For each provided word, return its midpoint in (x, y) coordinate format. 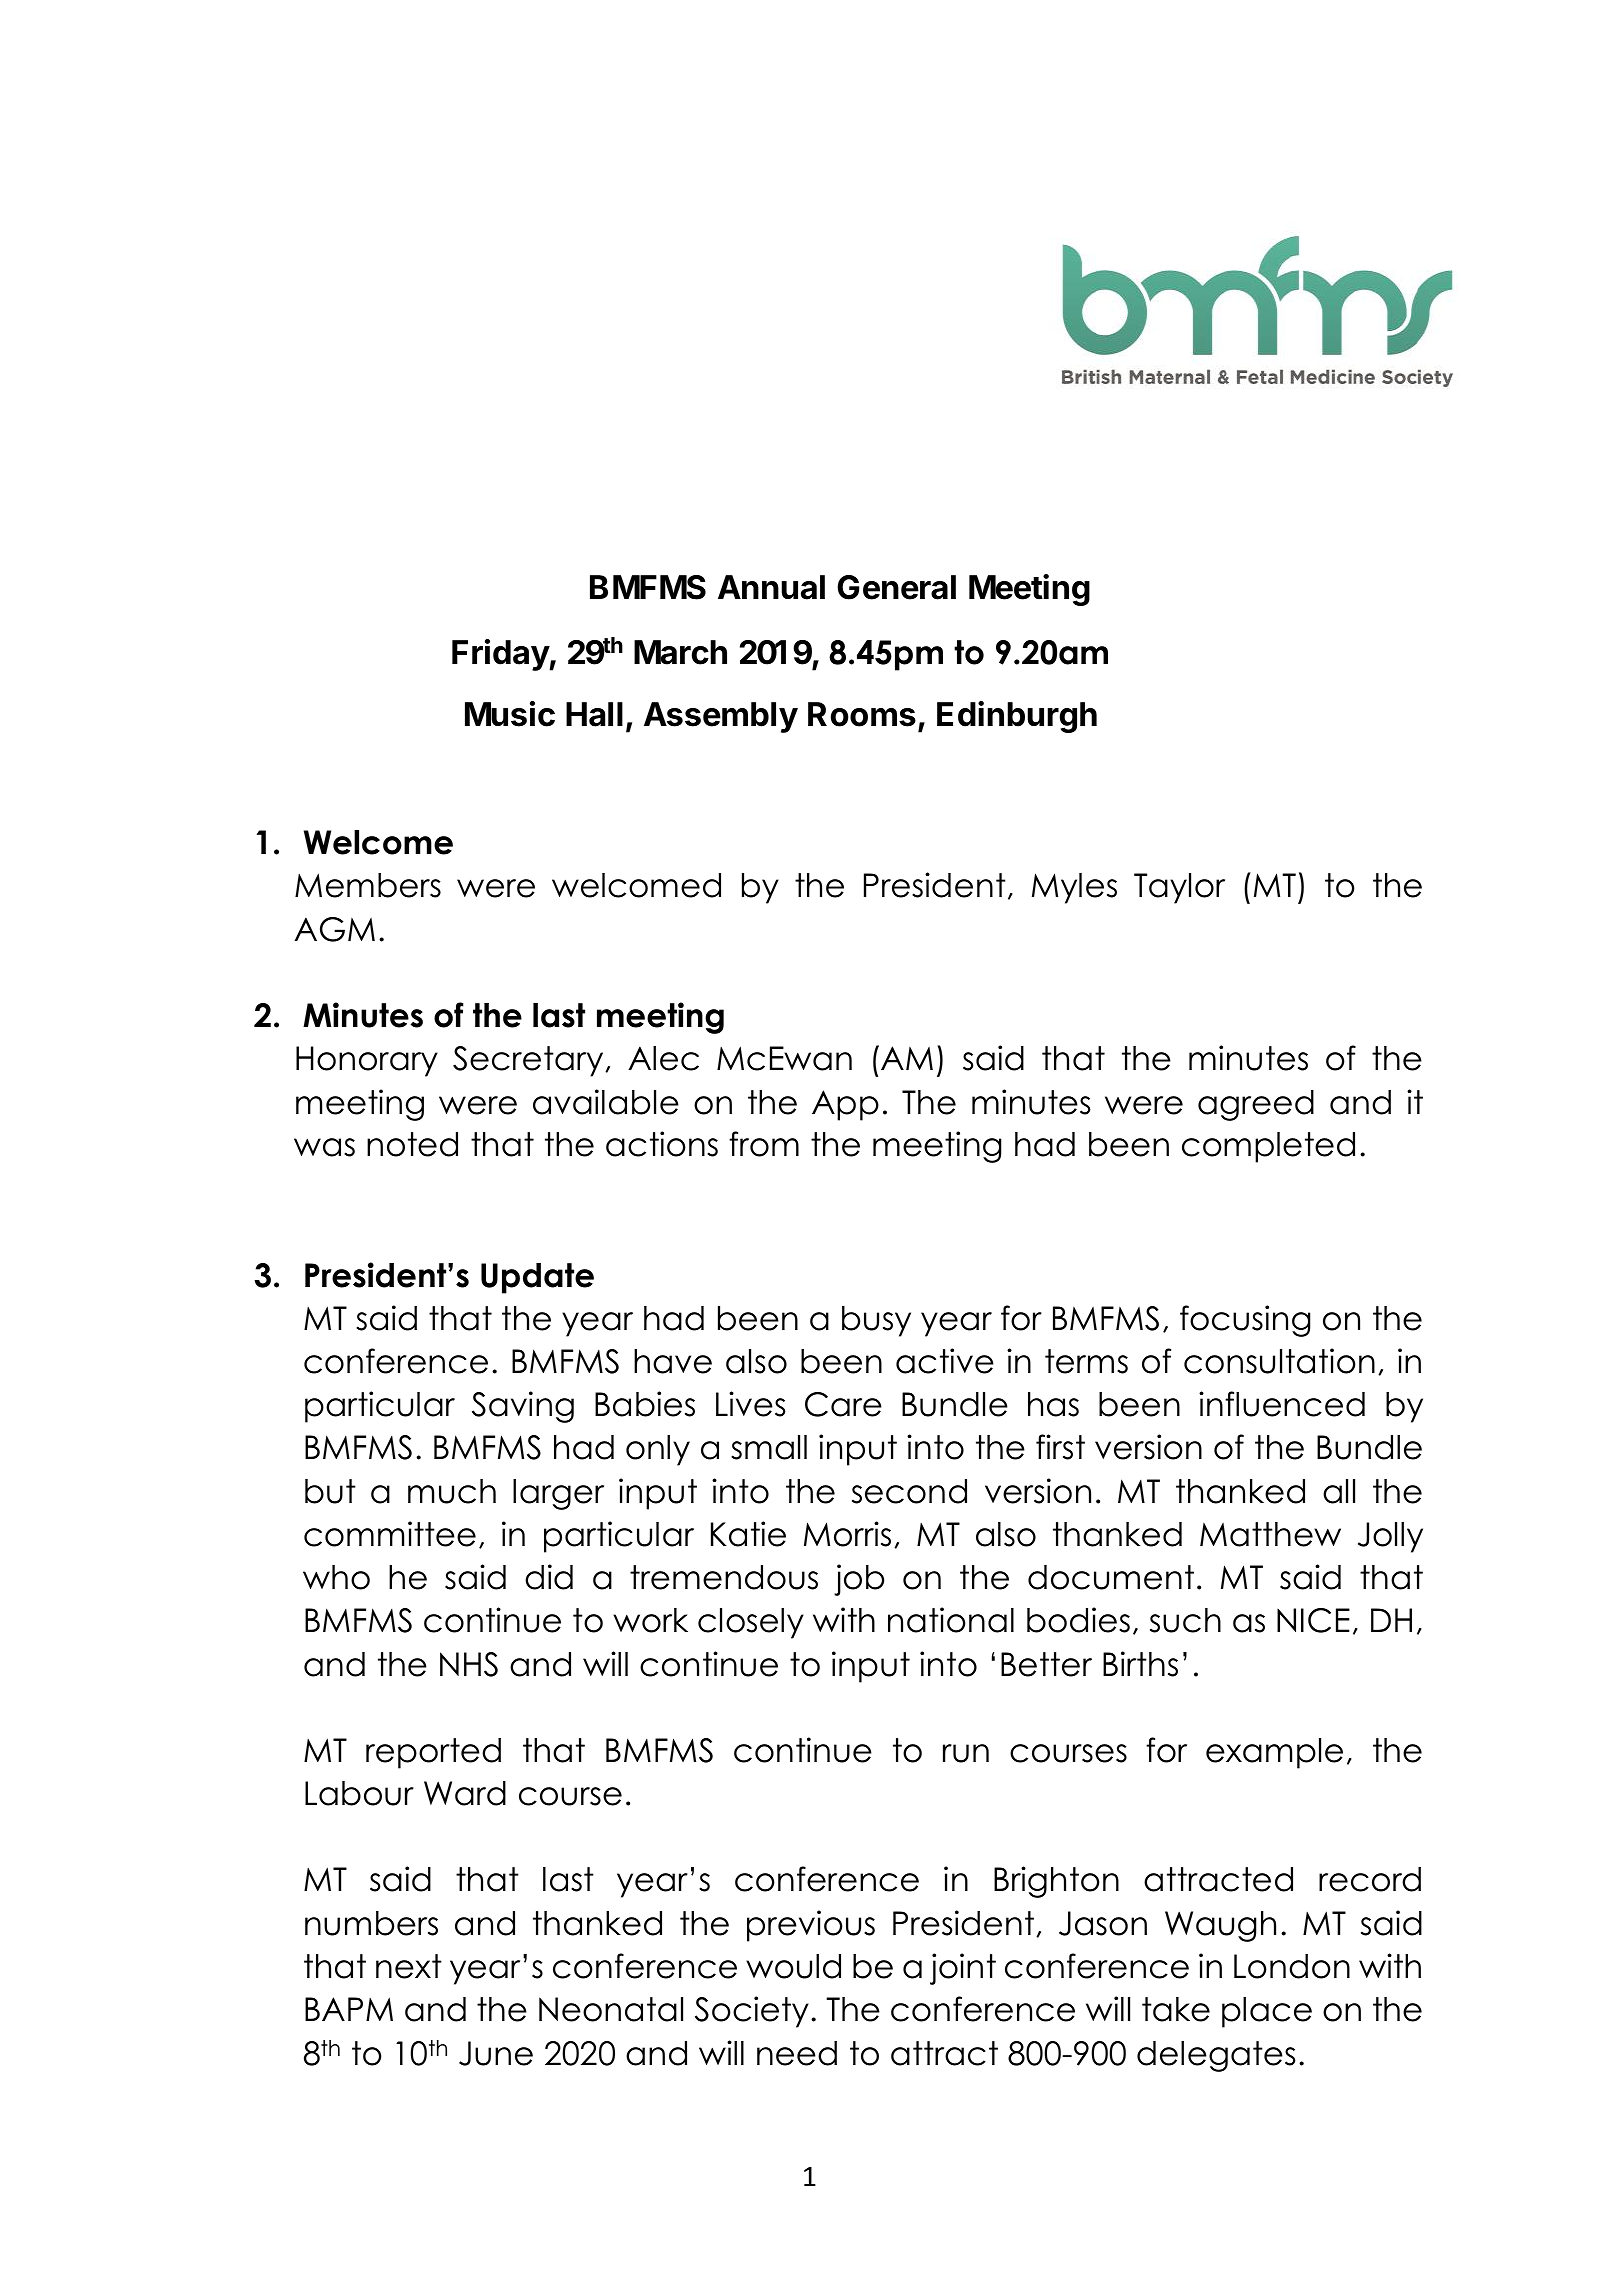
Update (537, 1278)
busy (876, 1321)
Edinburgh (1017, 717)
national (951, 1620)
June (496, 2053)
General (896, 587)
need (797, 2053)
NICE (1313, 1620)
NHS (469, 1664)
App (845, 1105)
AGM (334, 929)
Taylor (1179, 888)
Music (510, 714)
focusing (1245, 1321)
